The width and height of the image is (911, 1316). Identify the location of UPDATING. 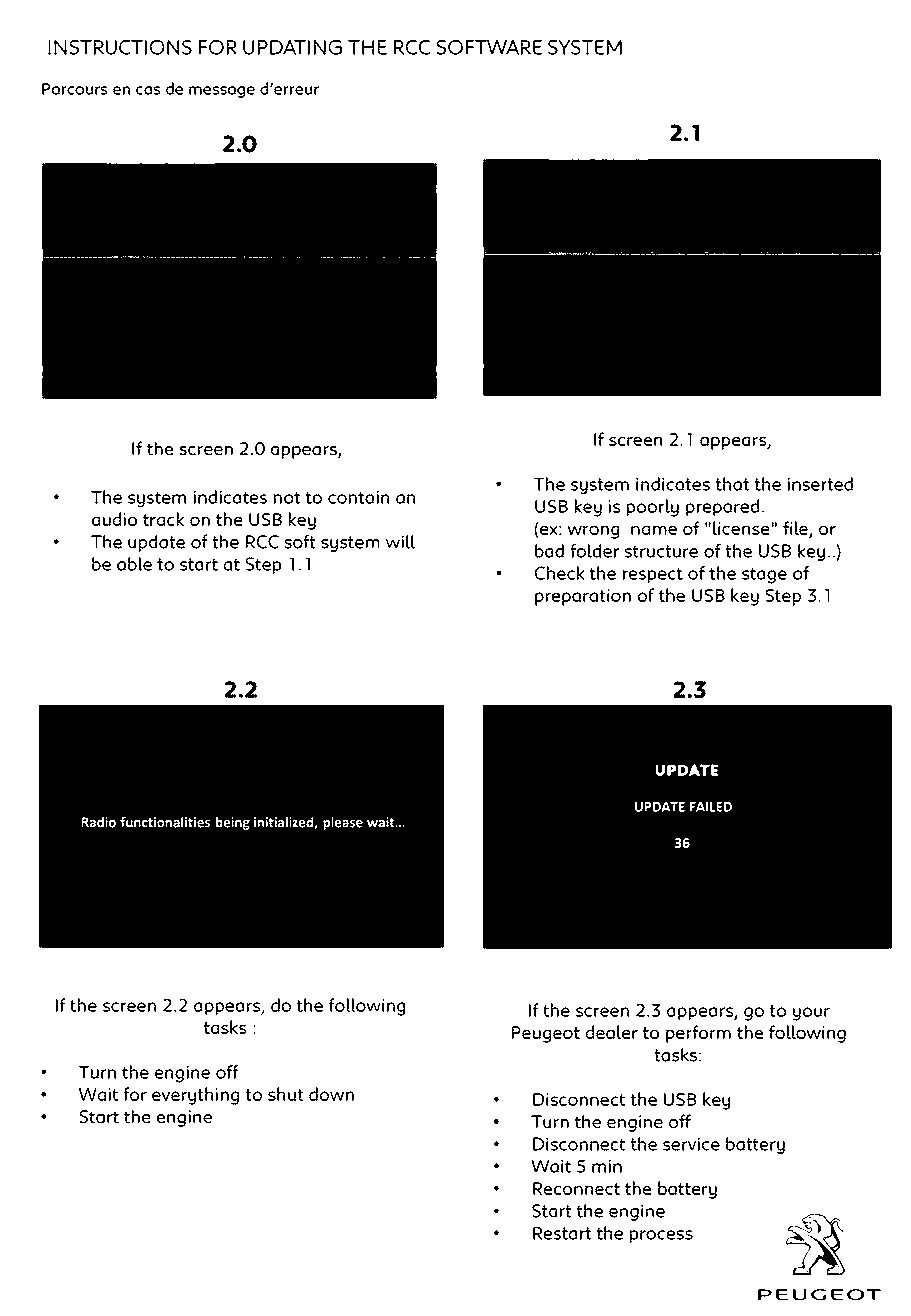
(292, 47).
